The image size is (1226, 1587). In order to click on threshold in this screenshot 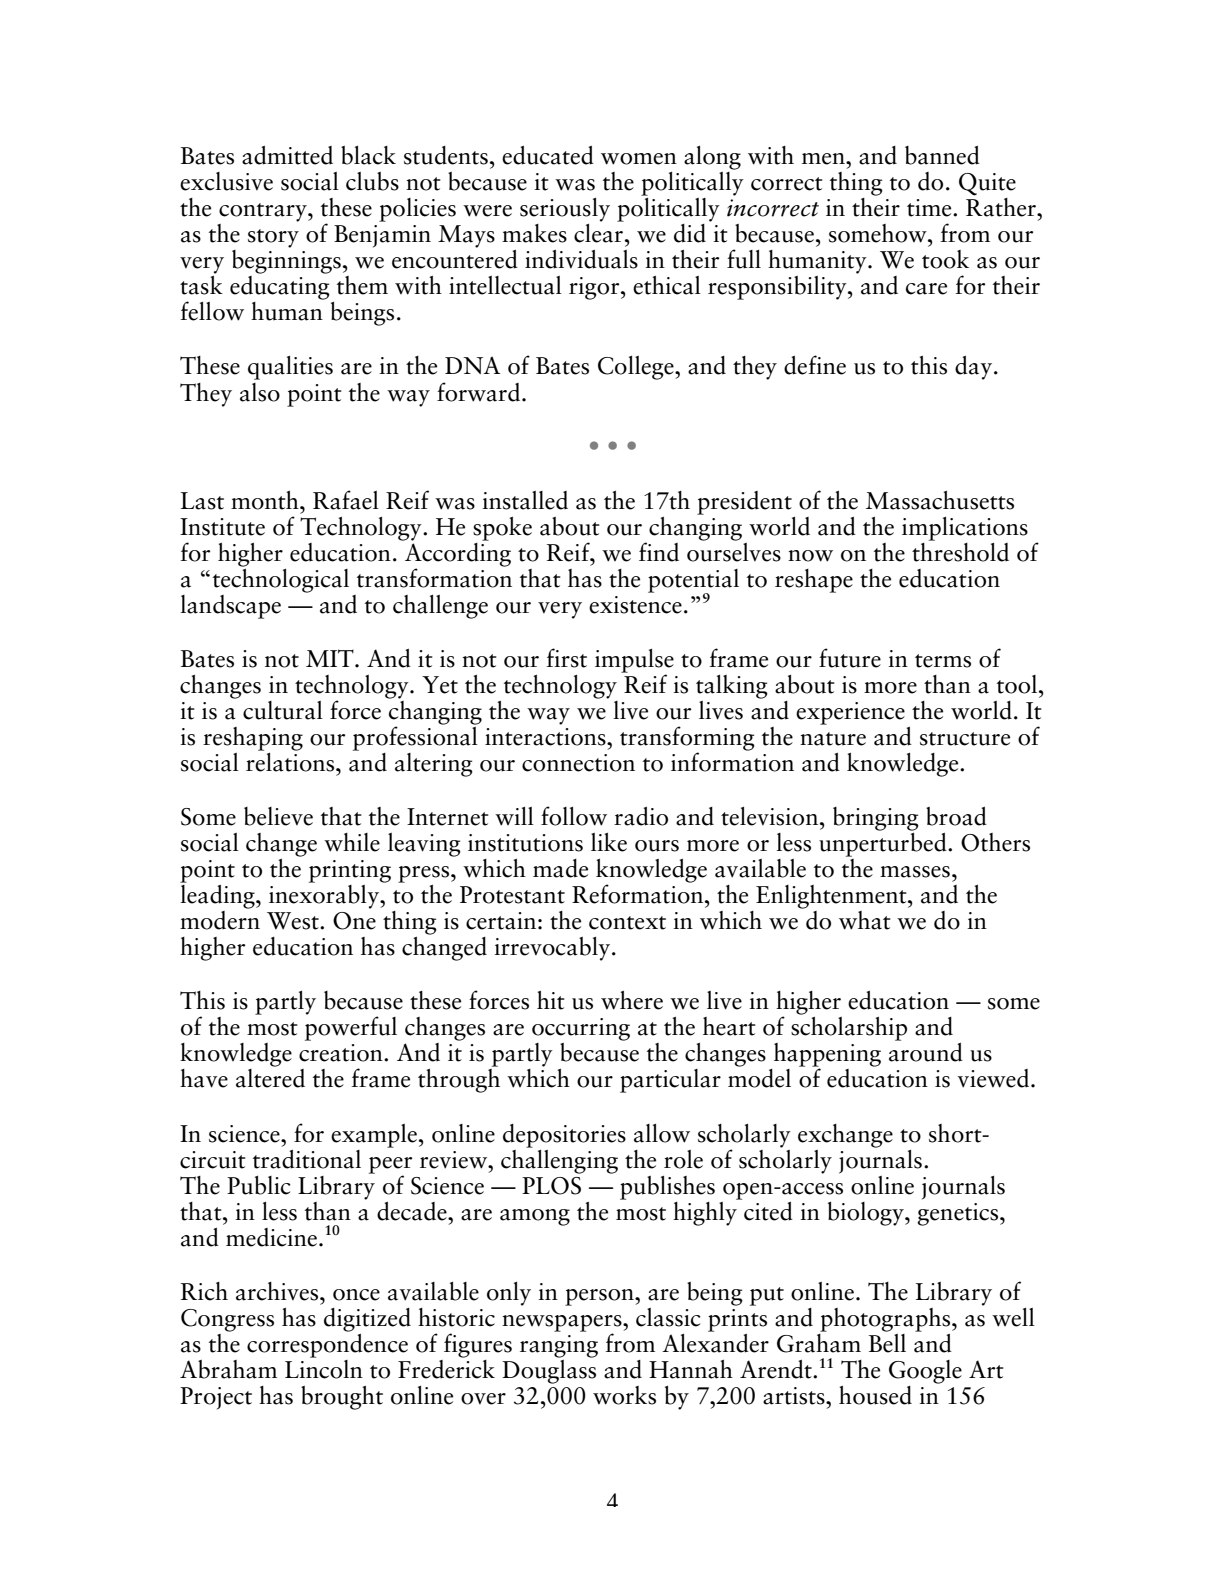, I will do `click(960, 551)`.
